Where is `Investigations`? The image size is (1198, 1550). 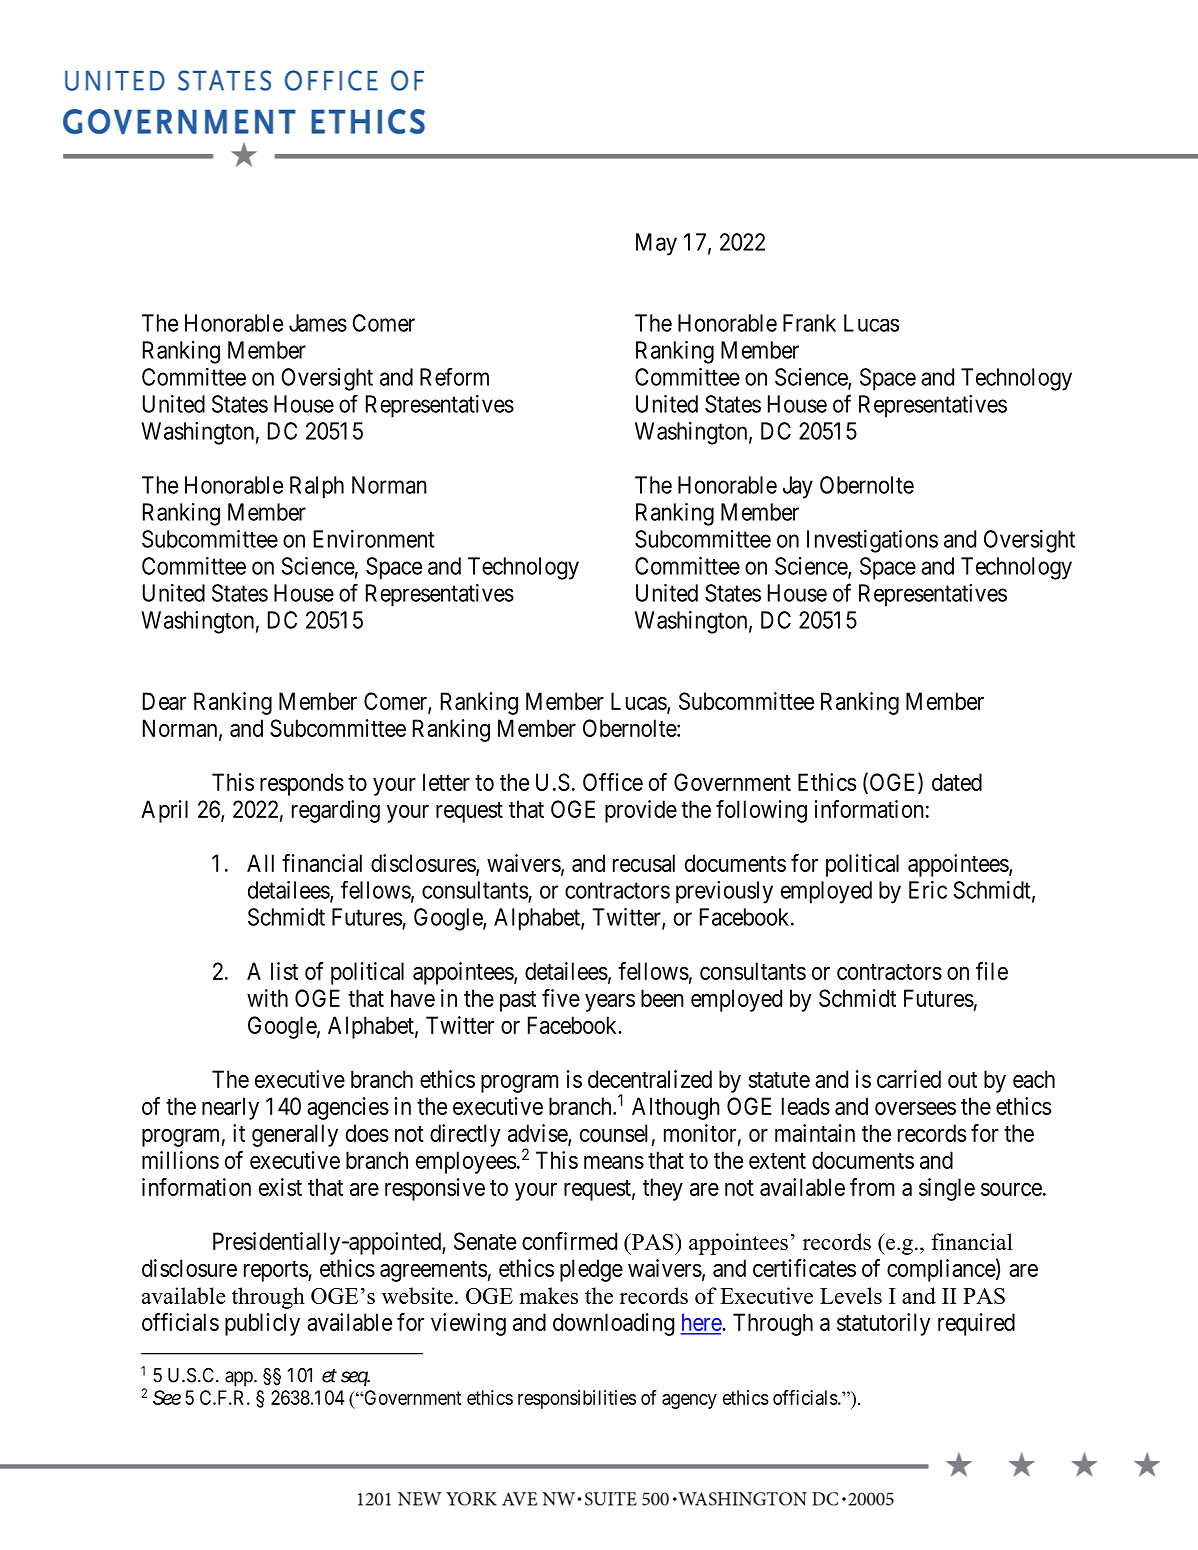 Investigations is located at coordinates (872, 541).
